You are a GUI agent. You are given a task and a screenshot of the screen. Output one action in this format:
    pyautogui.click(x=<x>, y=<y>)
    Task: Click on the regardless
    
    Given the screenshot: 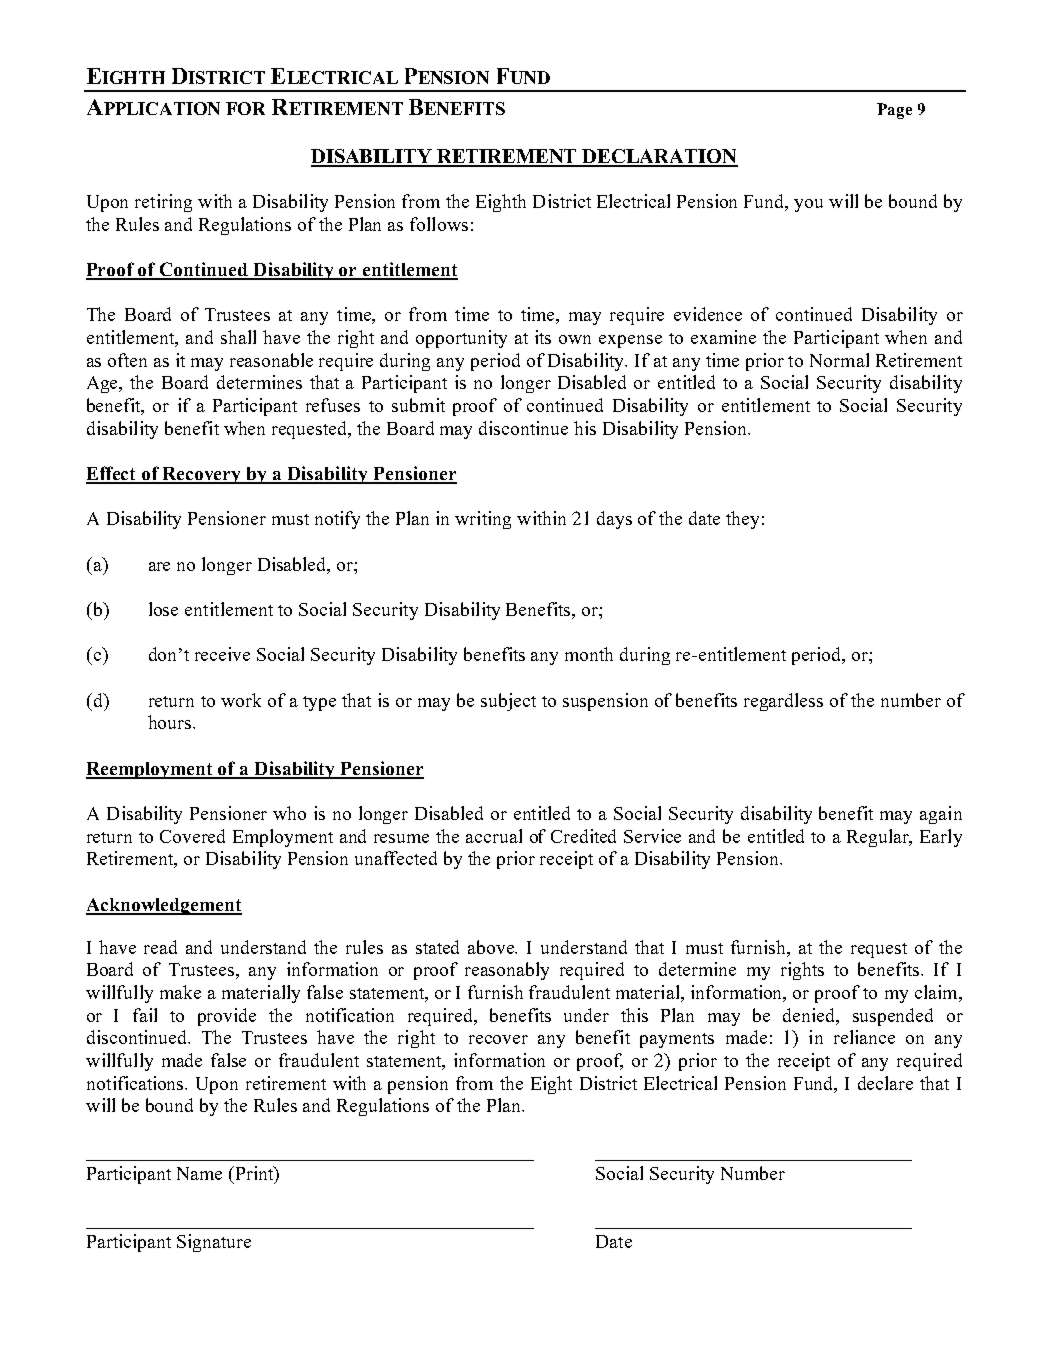 What is the action you would take?
    pyautogui.click(x=783, y=702)
